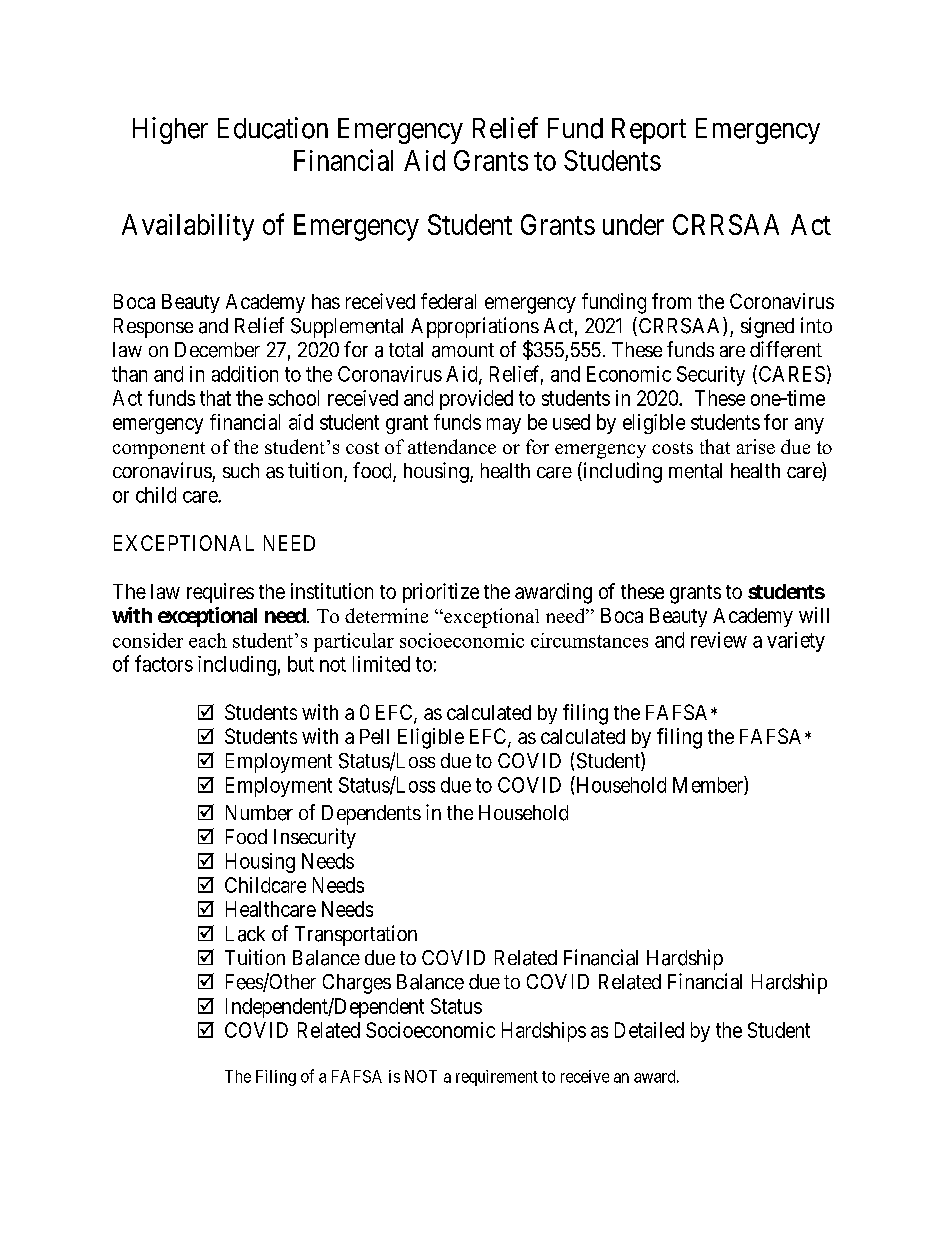 Image resolution: width=952 pixels, height=1233 pixels. What do you see at coordinates (241, 470) in the document?
I see `such` at bounding box center [241, 470].
